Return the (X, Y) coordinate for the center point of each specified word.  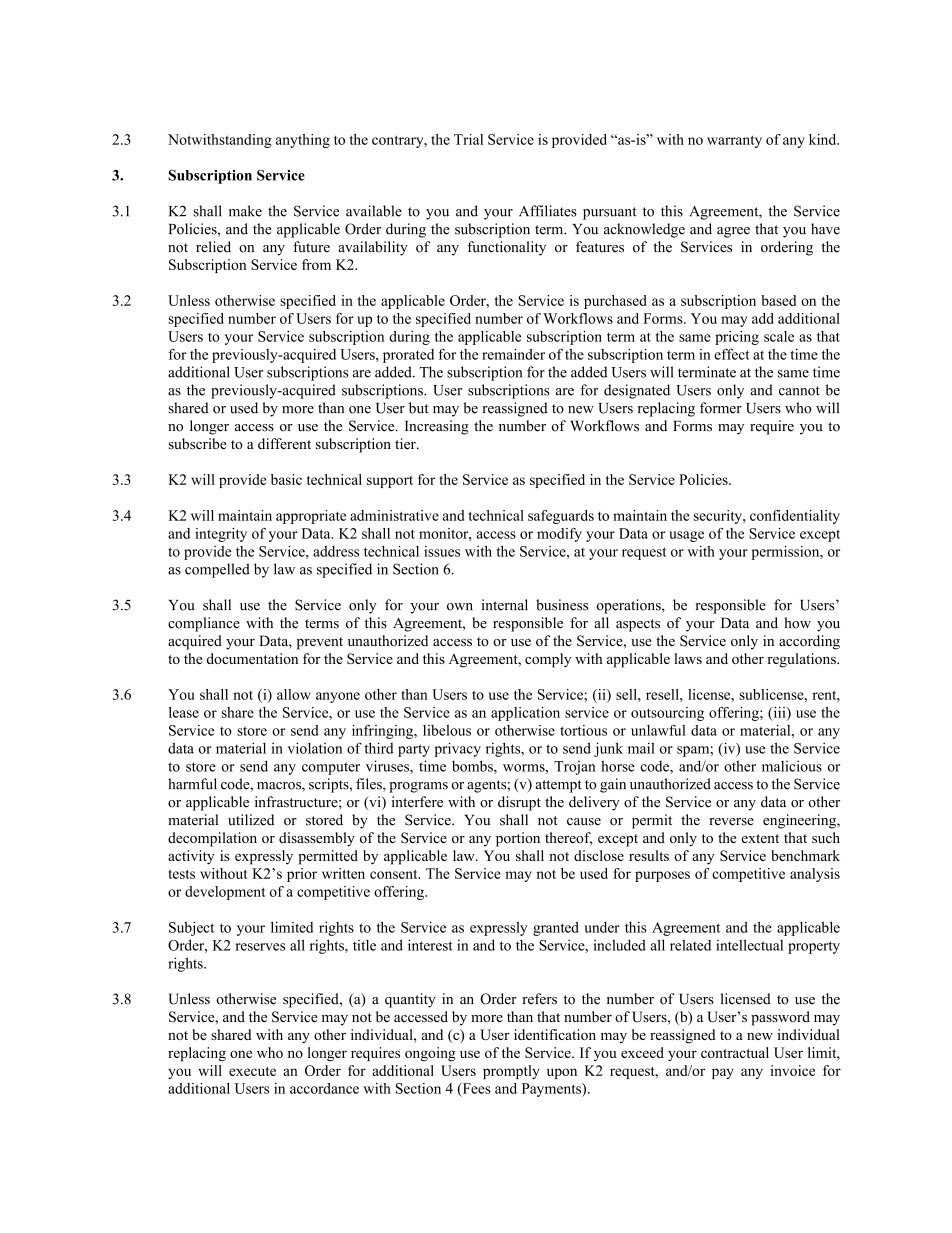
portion (518, 839)
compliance (204, 624)
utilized (251, 820)
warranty (734, 141)
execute (252, 1071)
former (721, 408)
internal (504, 605)
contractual (735, 1052)
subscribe (198, 443)
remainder (513, 354)
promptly (511, 1072)
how (797, 623)
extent (760, 838)
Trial (468, 139)
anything (303, 141)
